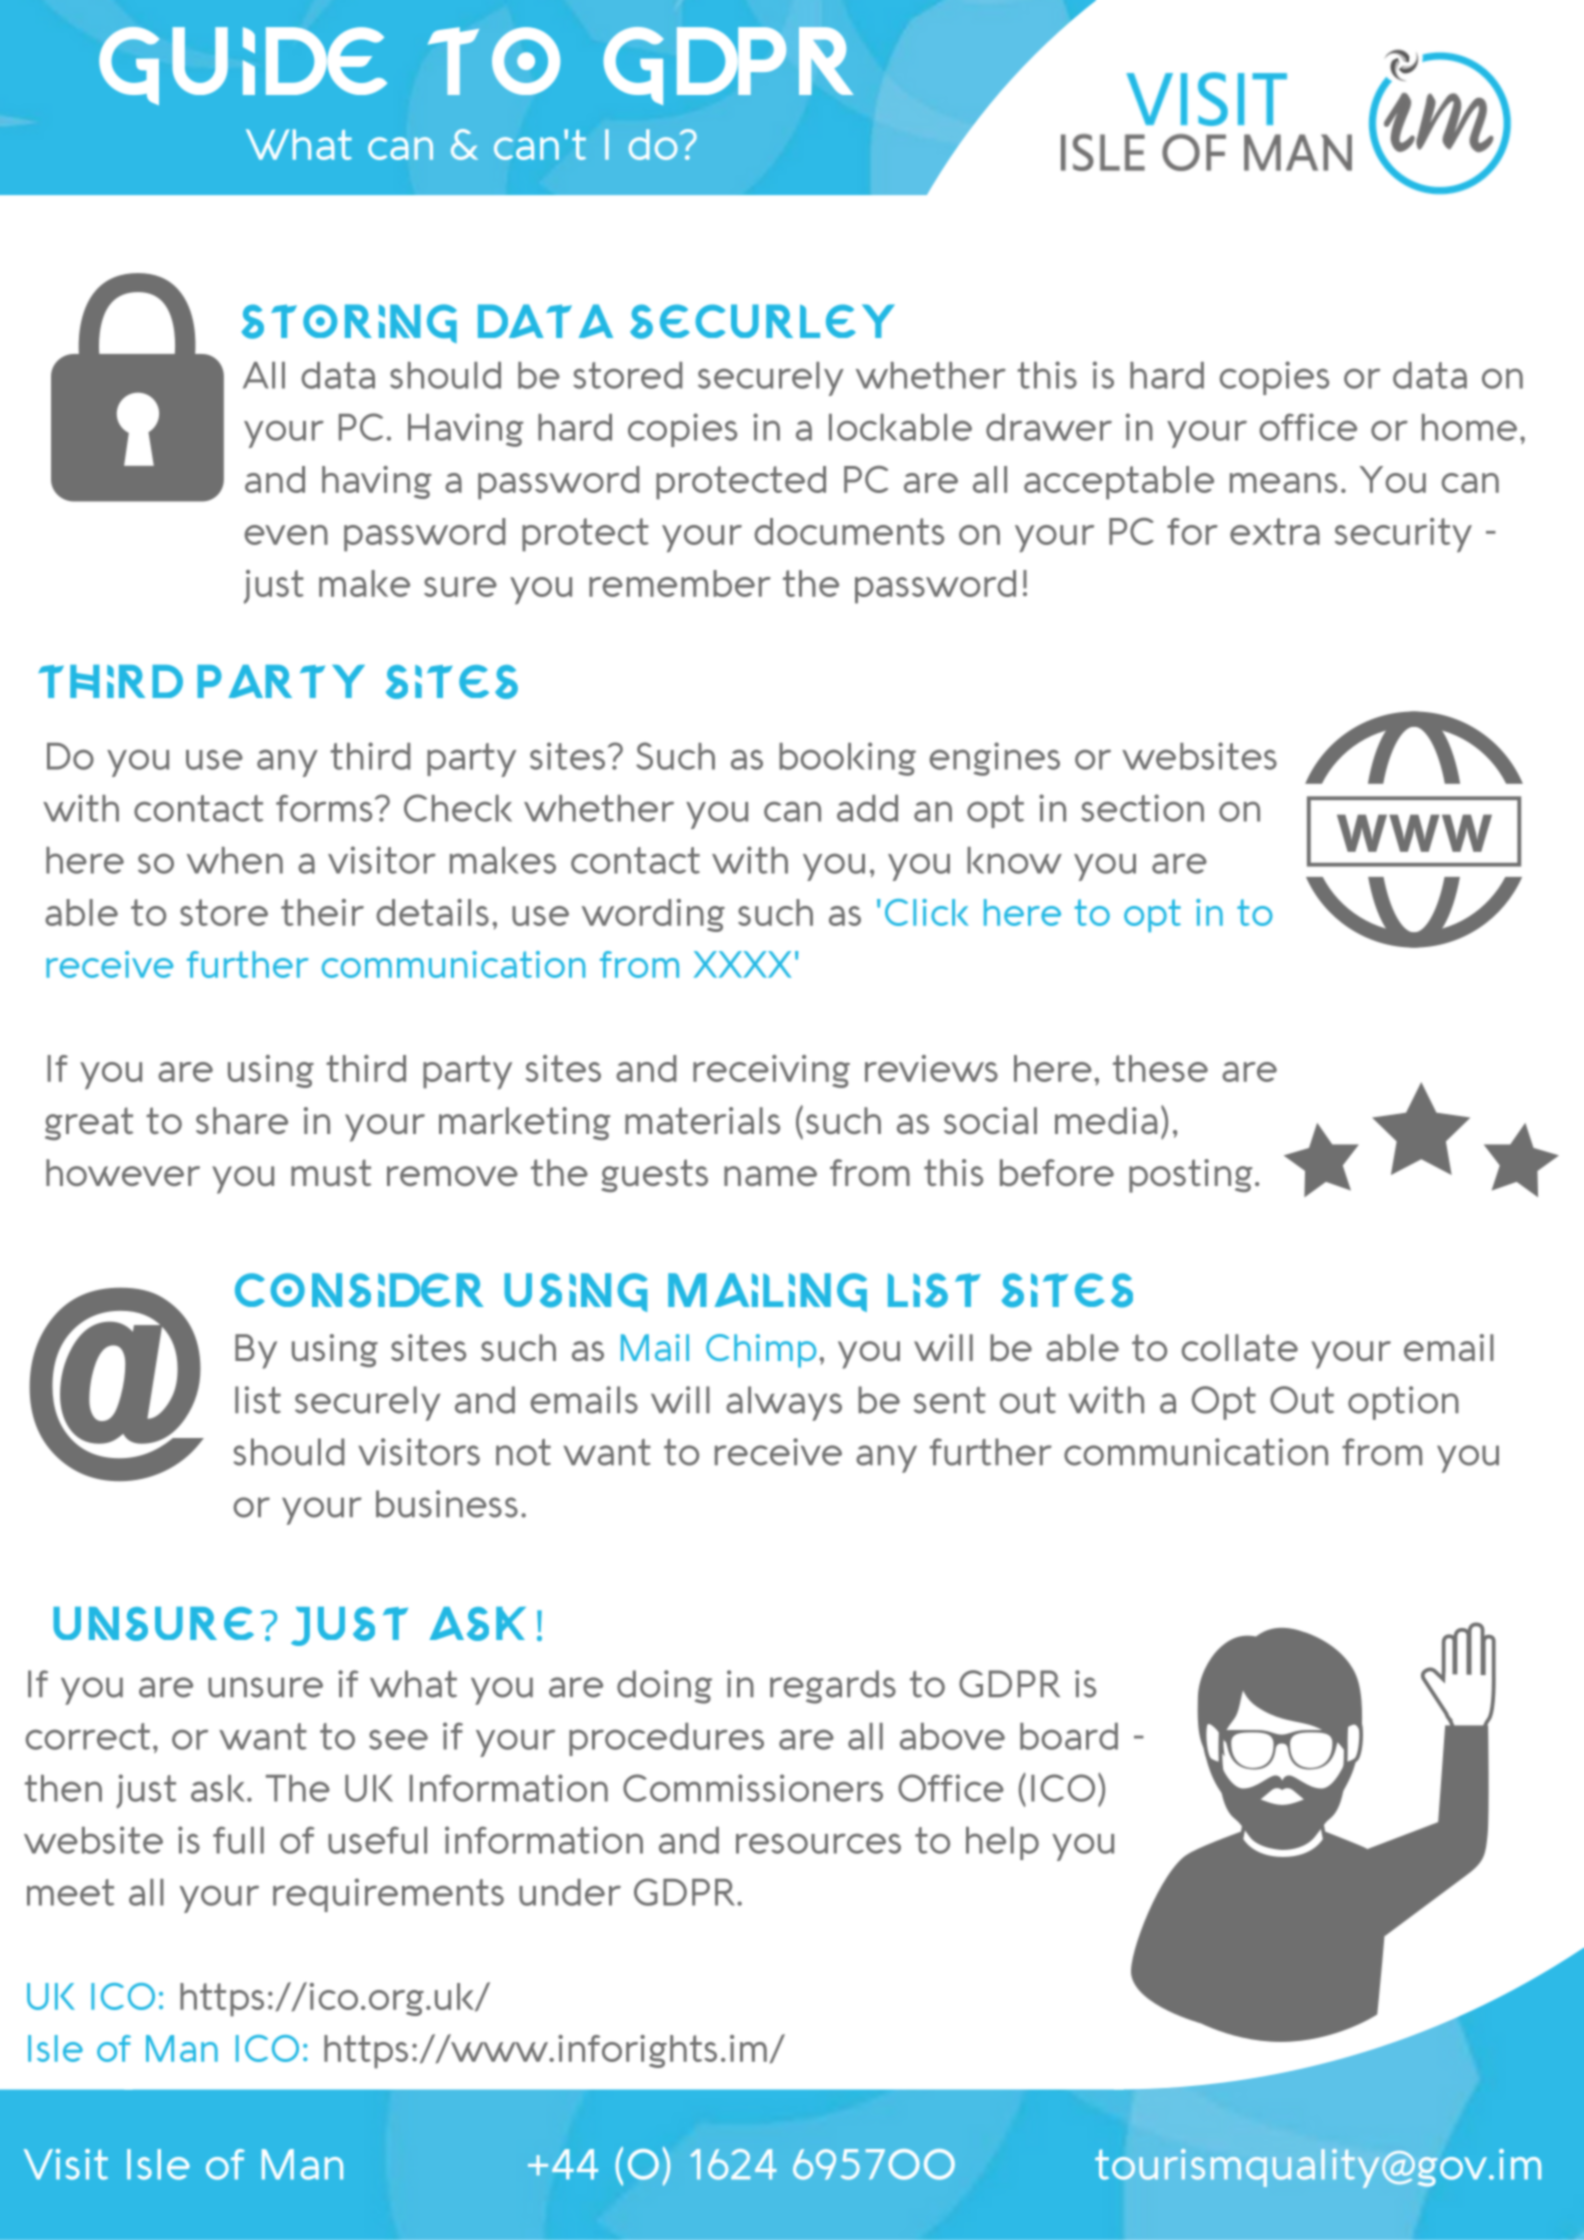 The image size is (1584, 2240). I want to click on Chimp, so click(761, 1351).
